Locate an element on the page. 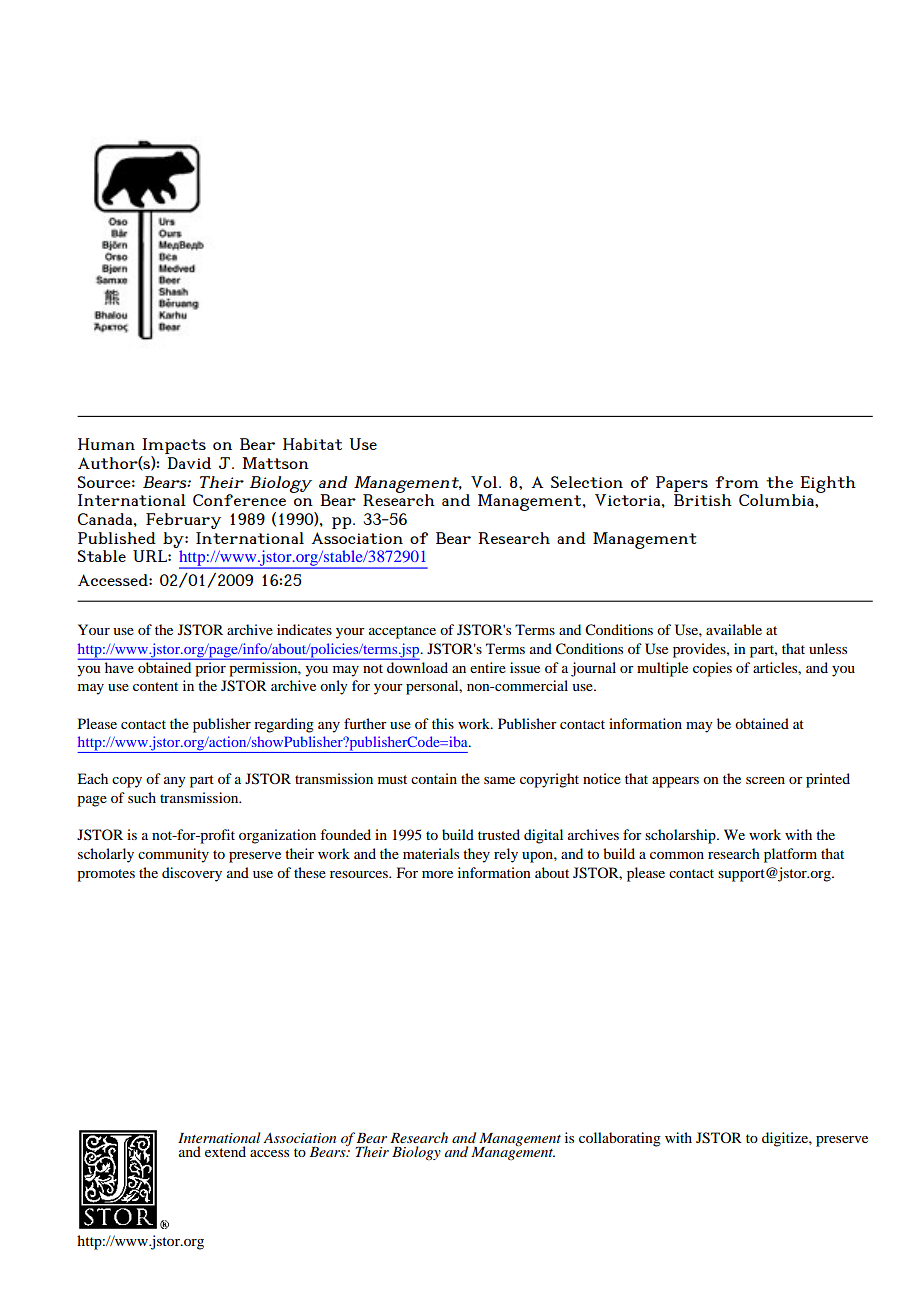 This page has height=1308, width=924. prior is located at coordinates (211, 669).
